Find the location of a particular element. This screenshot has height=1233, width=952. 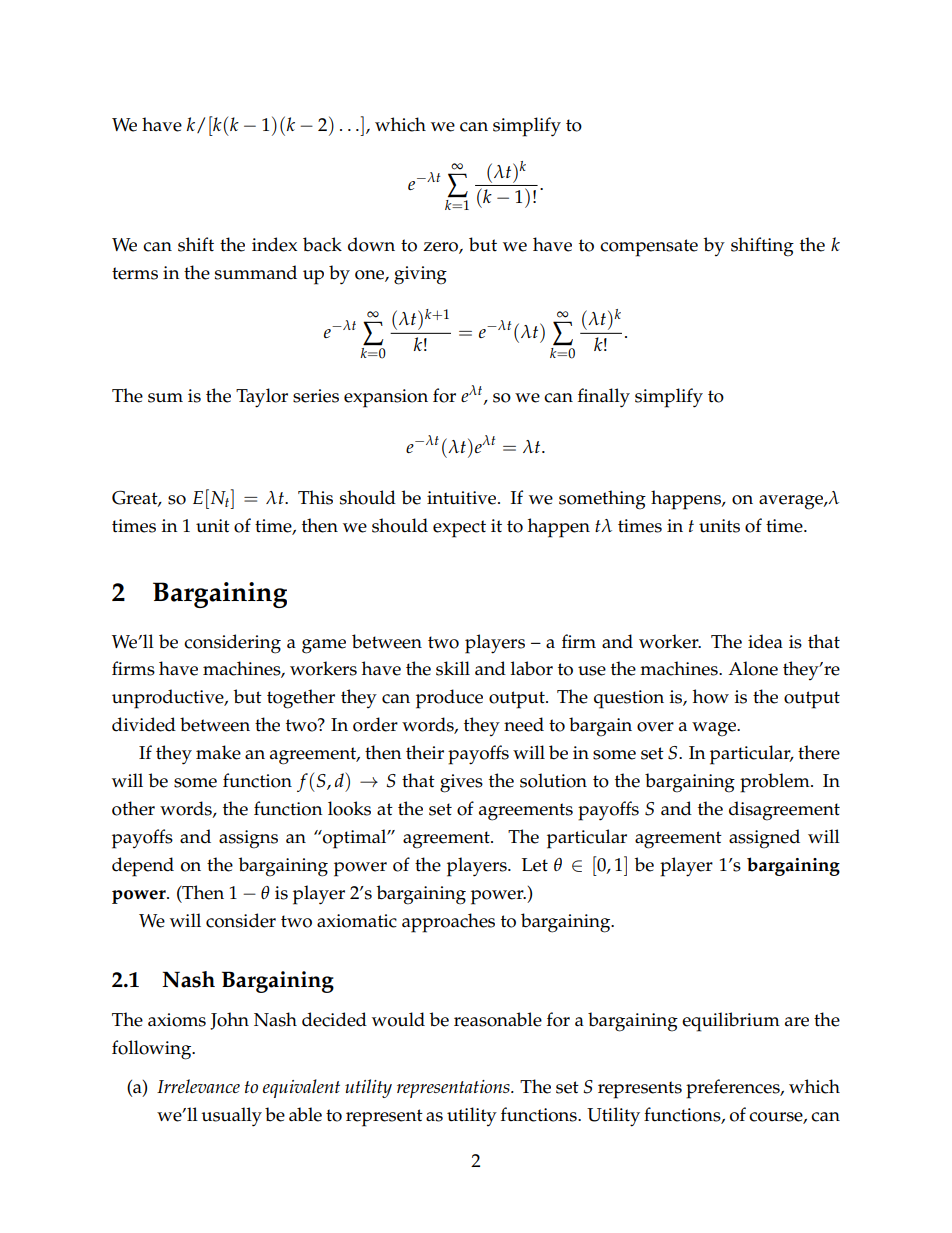

skill is located at coordinates (453, 668).
